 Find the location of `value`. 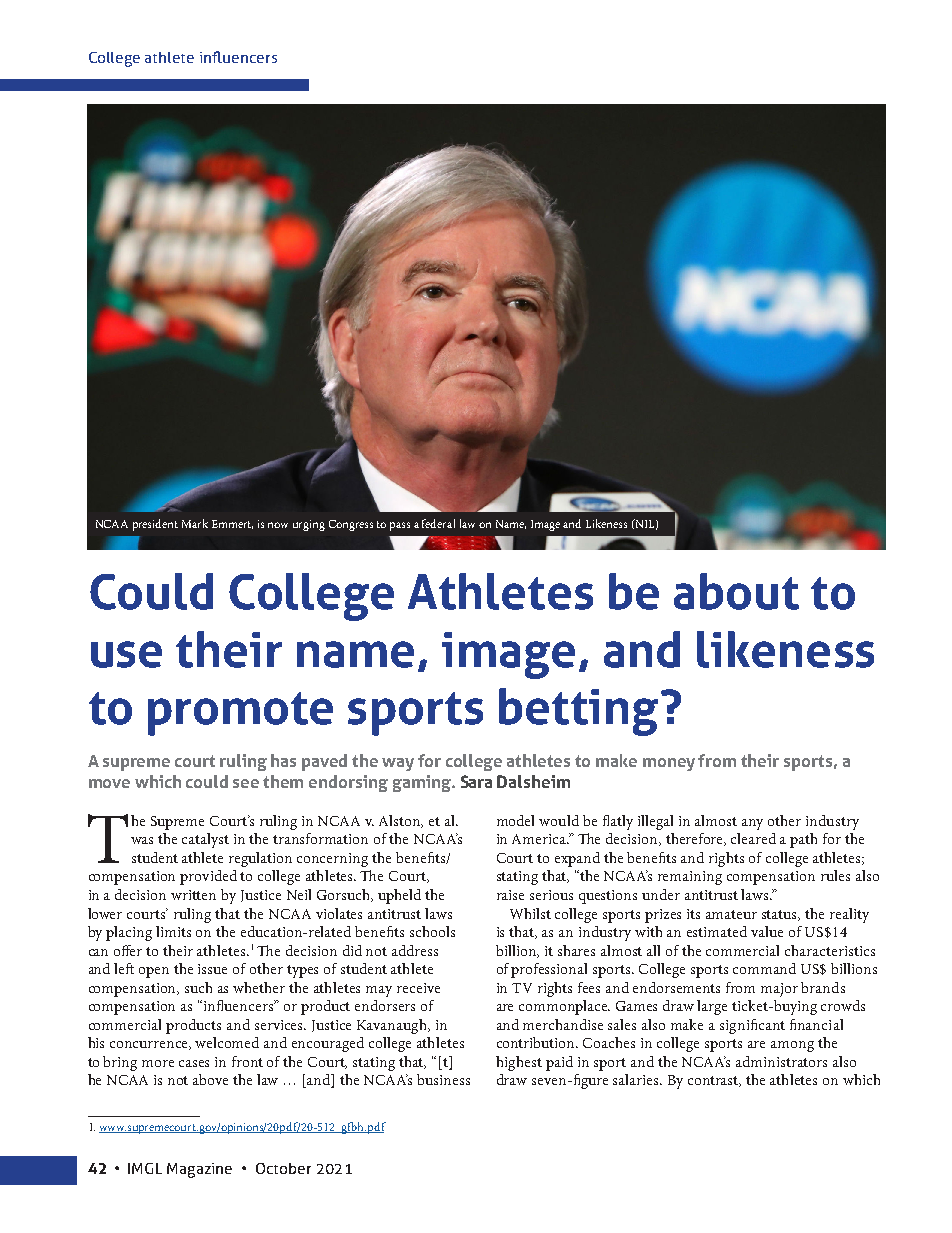

value is located at coordinates (767, 931).
